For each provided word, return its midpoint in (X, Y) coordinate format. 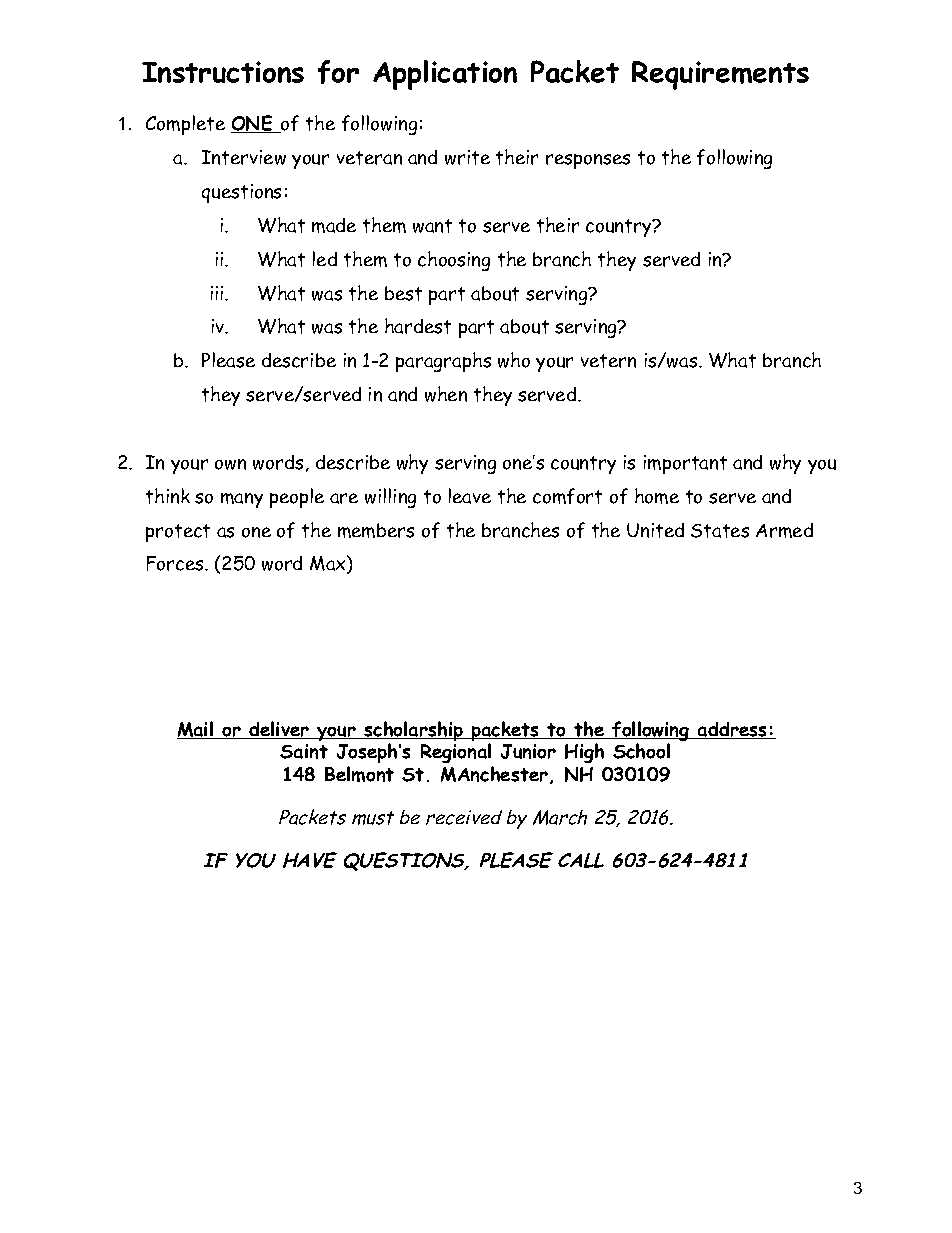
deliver (279, 730)
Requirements (720, 75)
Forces (176, 563)
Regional (457, 755)
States (720, 531)
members (376, 530)
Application (445, 75)
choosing (454, 261)
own (230, 464)
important (685, 464)
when (446, 394)
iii (218, 293)
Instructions (223, 72)
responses (588, 161)
